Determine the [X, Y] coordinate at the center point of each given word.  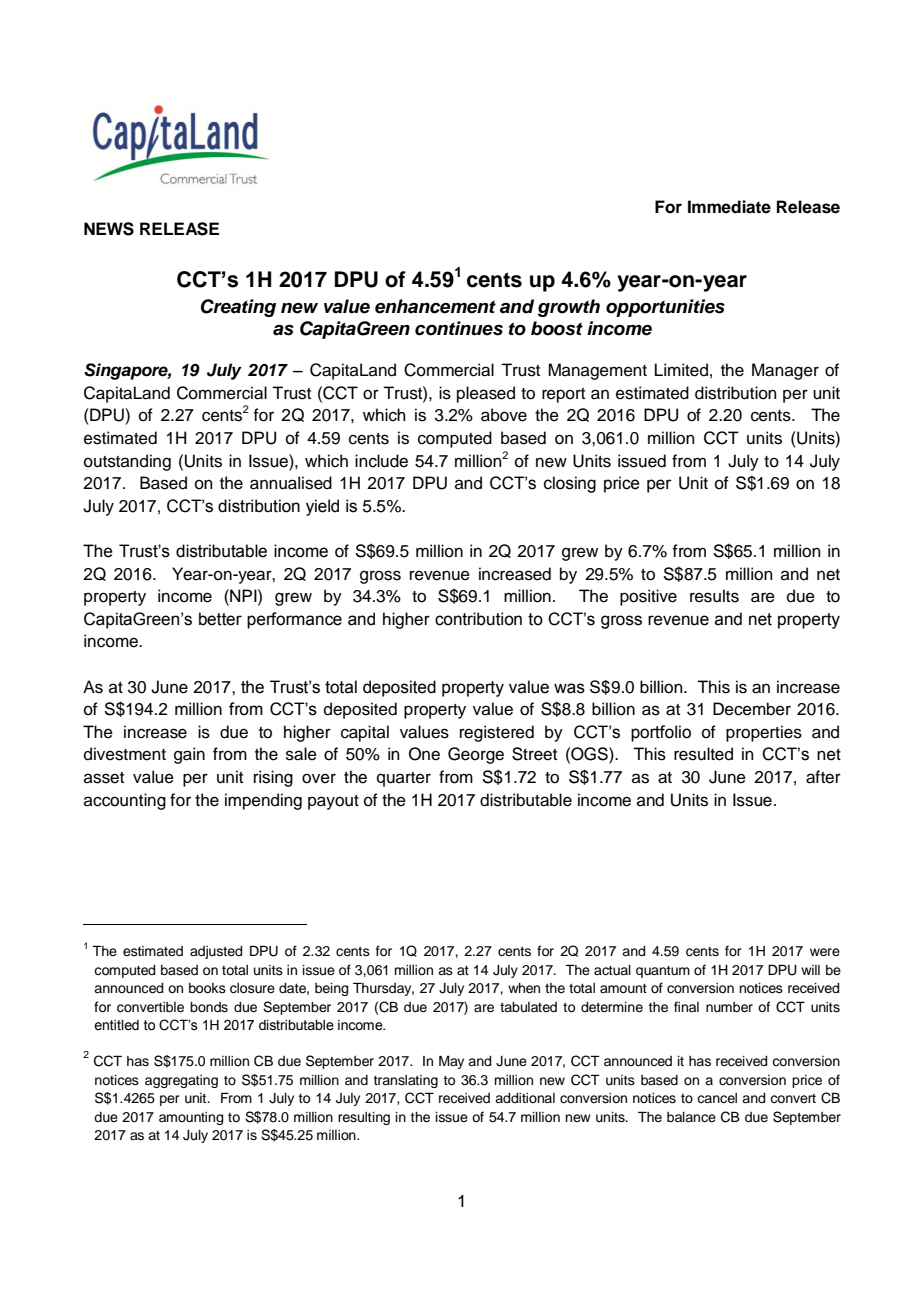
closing [570, 484]
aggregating [181, 1081]
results [714, 596]
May [451, 1062]
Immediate [729, 207]
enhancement [435, 306]
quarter [404, 779]
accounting [125, 801]
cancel [717, 1098]
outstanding [127, 462]
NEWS [109, 229]
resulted [703, 754]
